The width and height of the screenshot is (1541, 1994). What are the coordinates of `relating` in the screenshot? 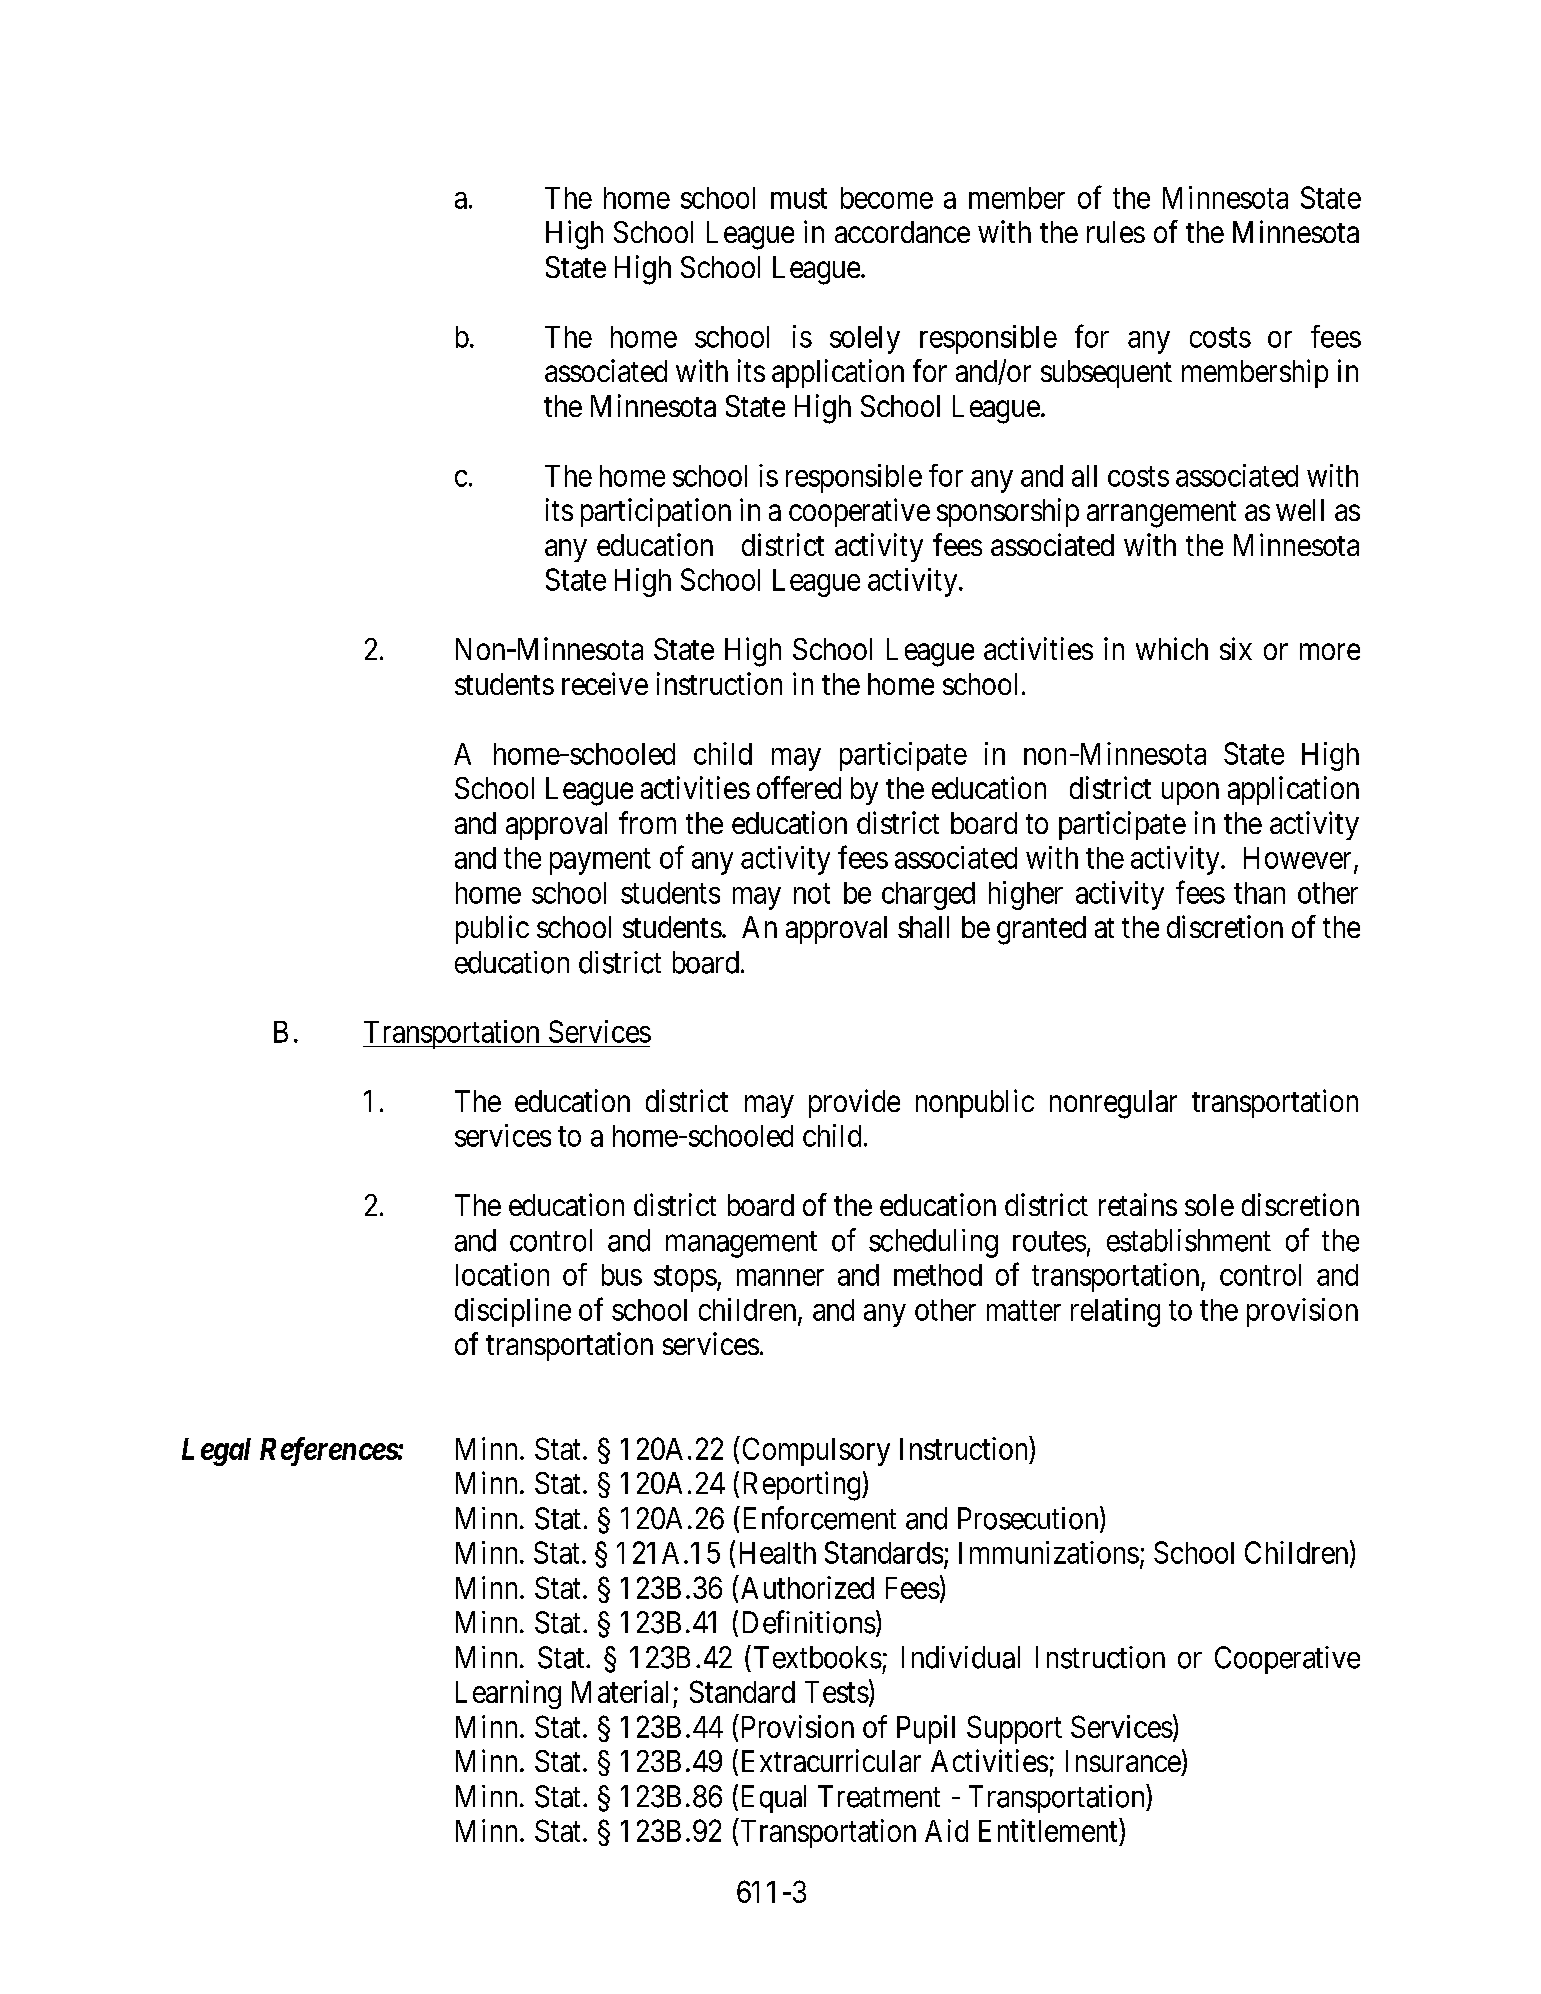 It's located at (1115, 1312).
